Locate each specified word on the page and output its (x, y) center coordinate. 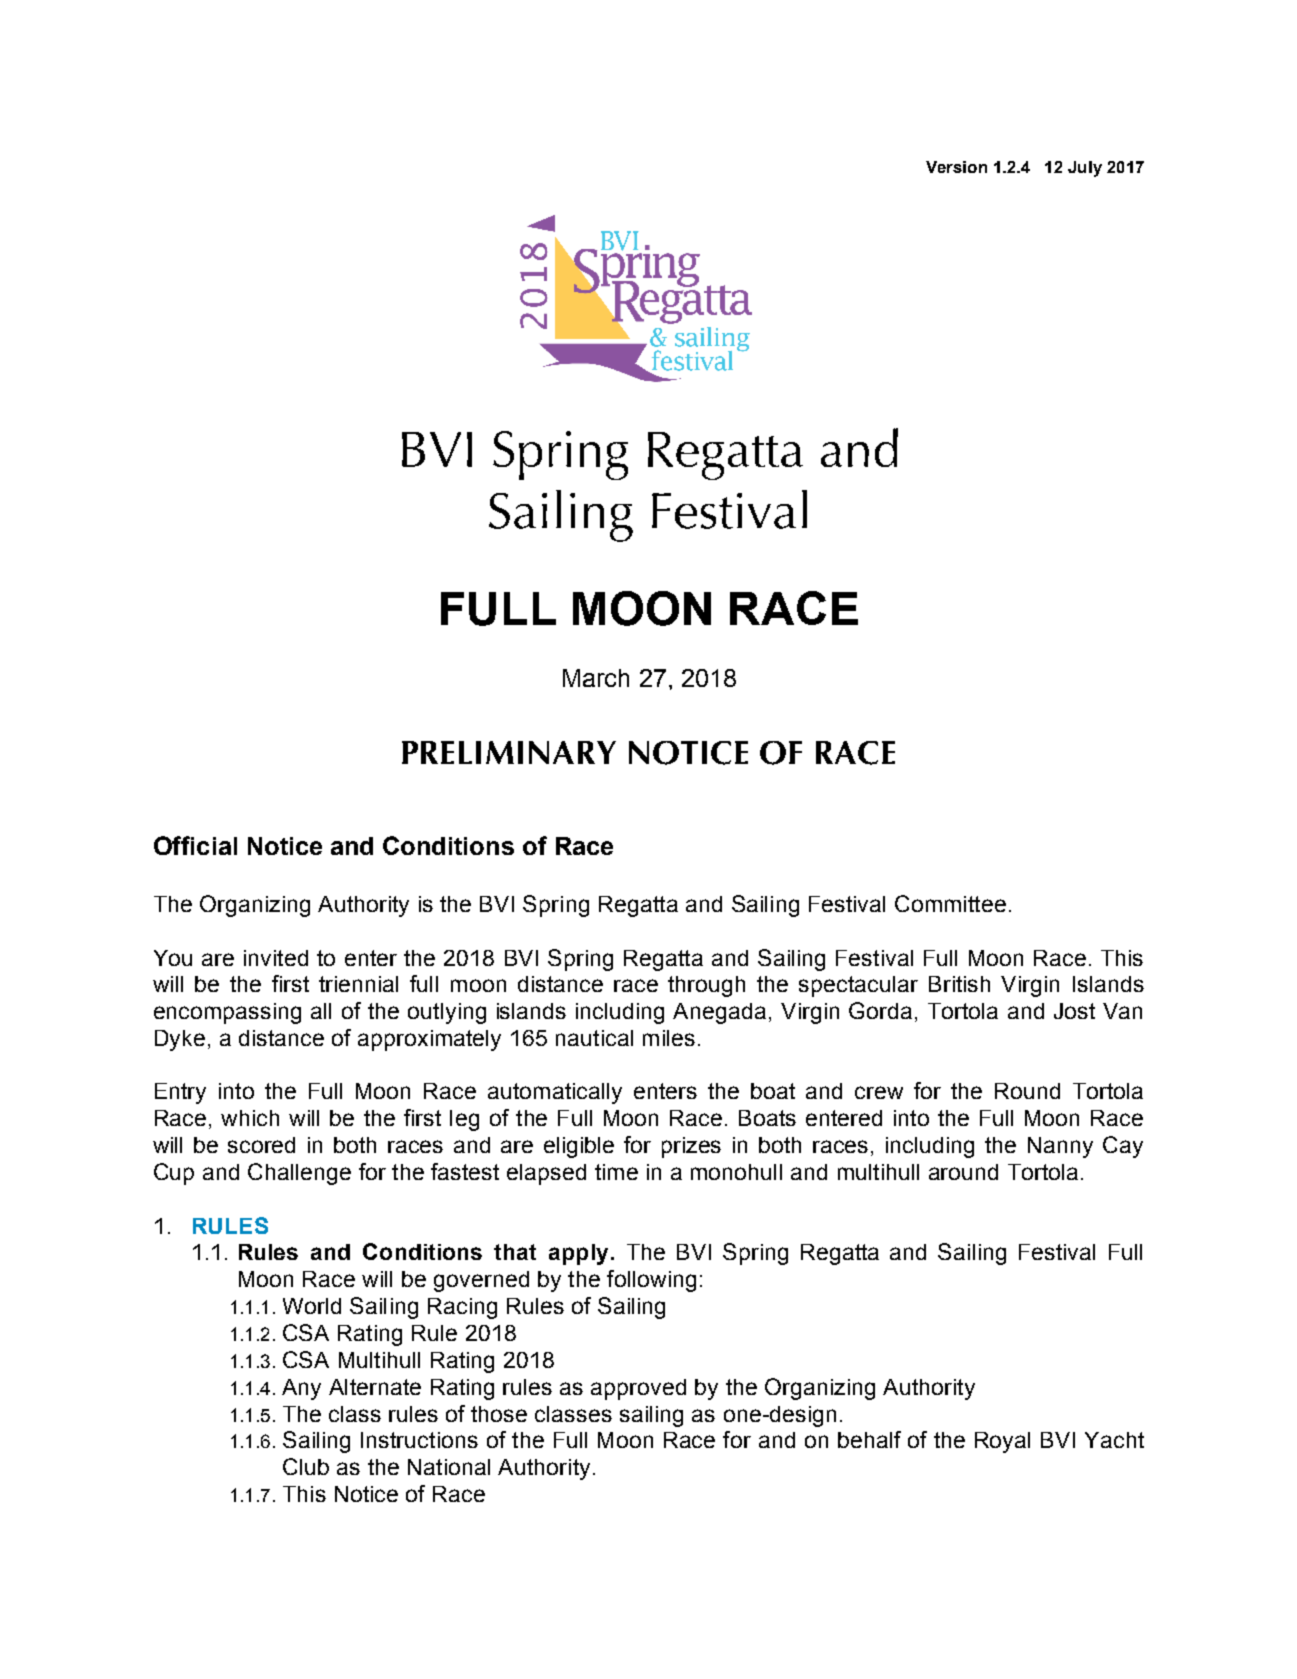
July (1085, 169)
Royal (1002, 1442)
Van (1122, 1011)
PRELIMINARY (509, 752)
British (959, 984)
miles (669, 1038)
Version (956, 167)
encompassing (227, 1013)
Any (301, 1389)
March (596, 678)
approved (638, 1389)
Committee (950, 903)
